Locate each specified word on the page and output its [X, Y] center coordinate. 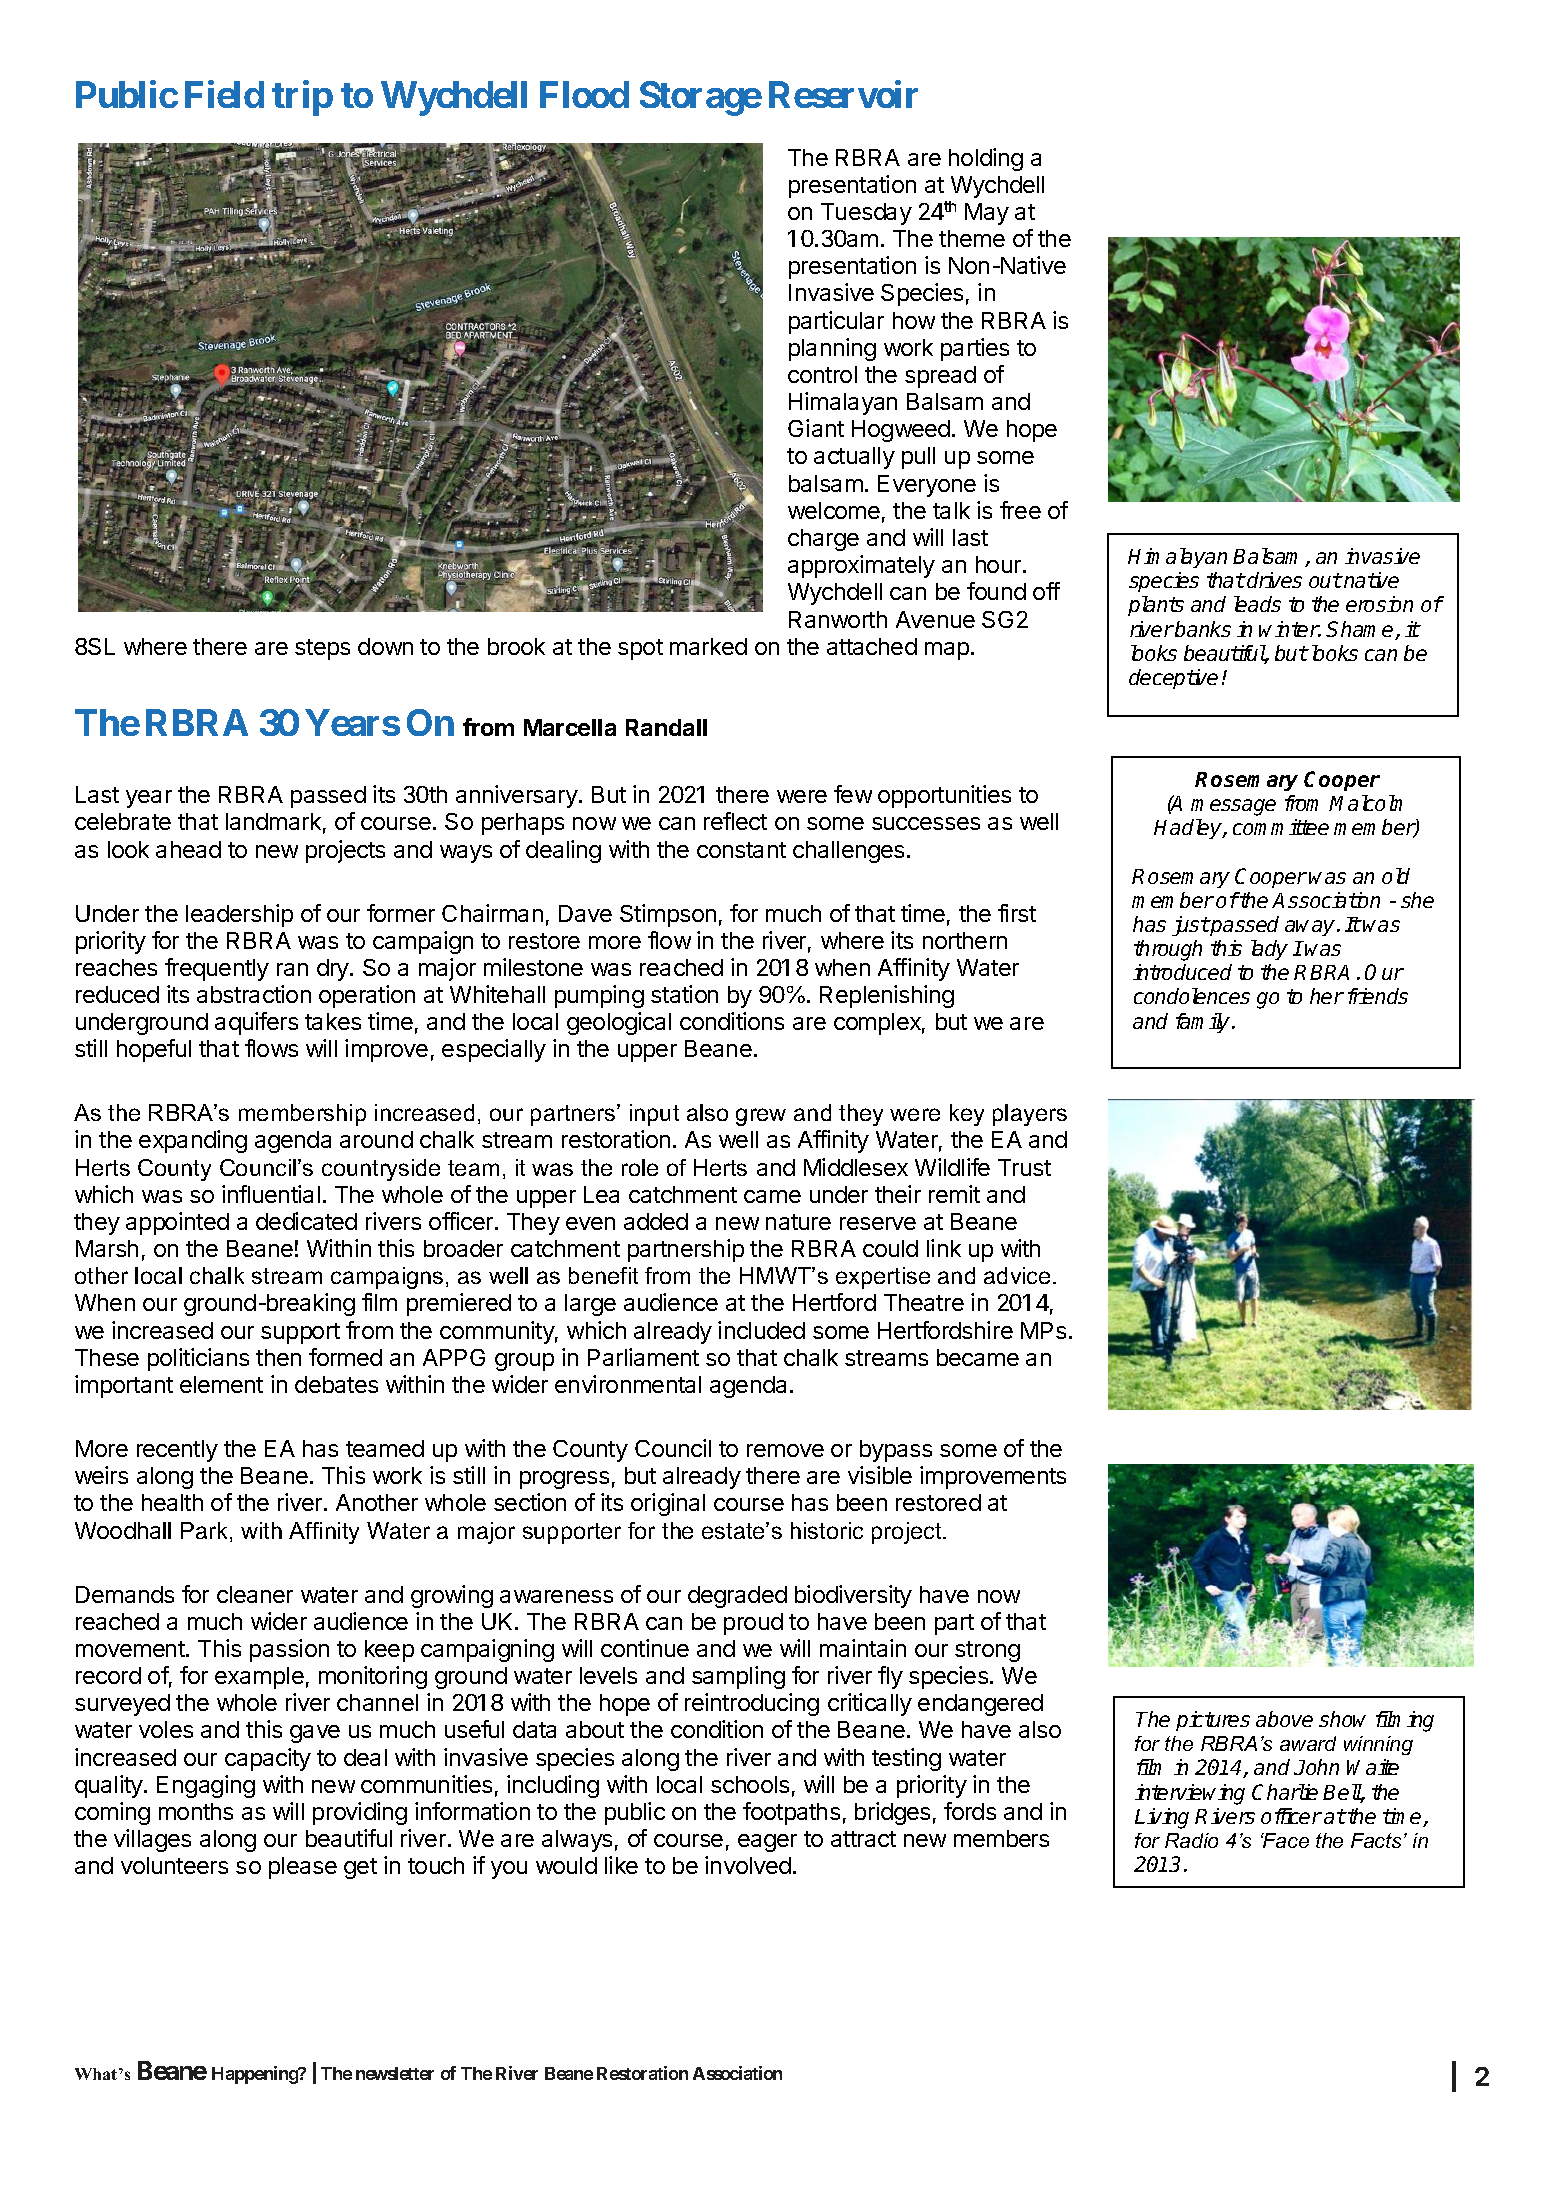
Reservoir [843, 94]
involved [748, 1865]
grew [761, 1117]
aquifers [256, 1023]
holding [986, 159]
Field [224, 94]
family [1204, 1023]
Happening [256, 2075]
